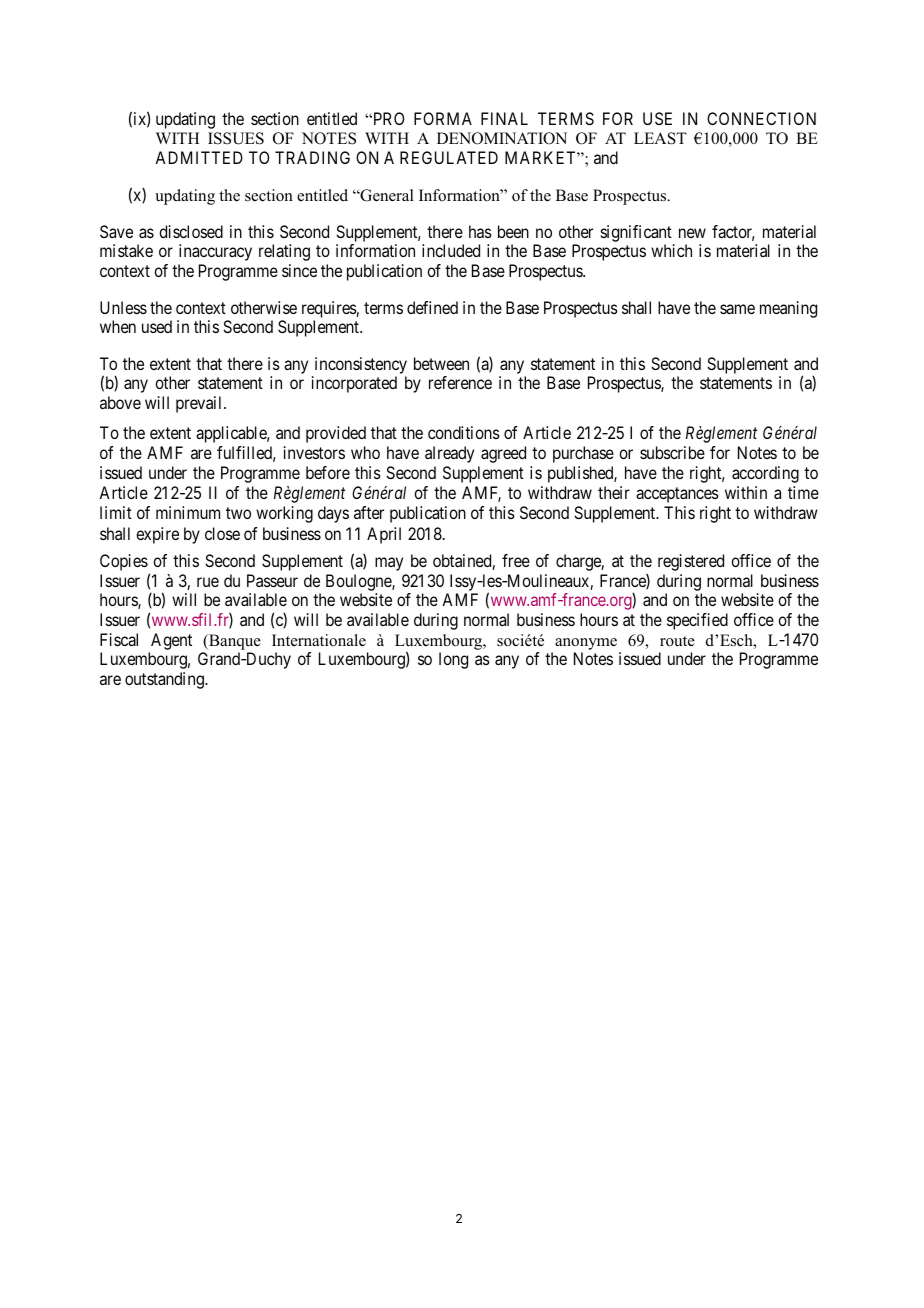 The image size is (924, 1308). What do you see at coordinates (236, 138) in the screenshot?
I see `ISSUES` at bounding box center [236, 138].
